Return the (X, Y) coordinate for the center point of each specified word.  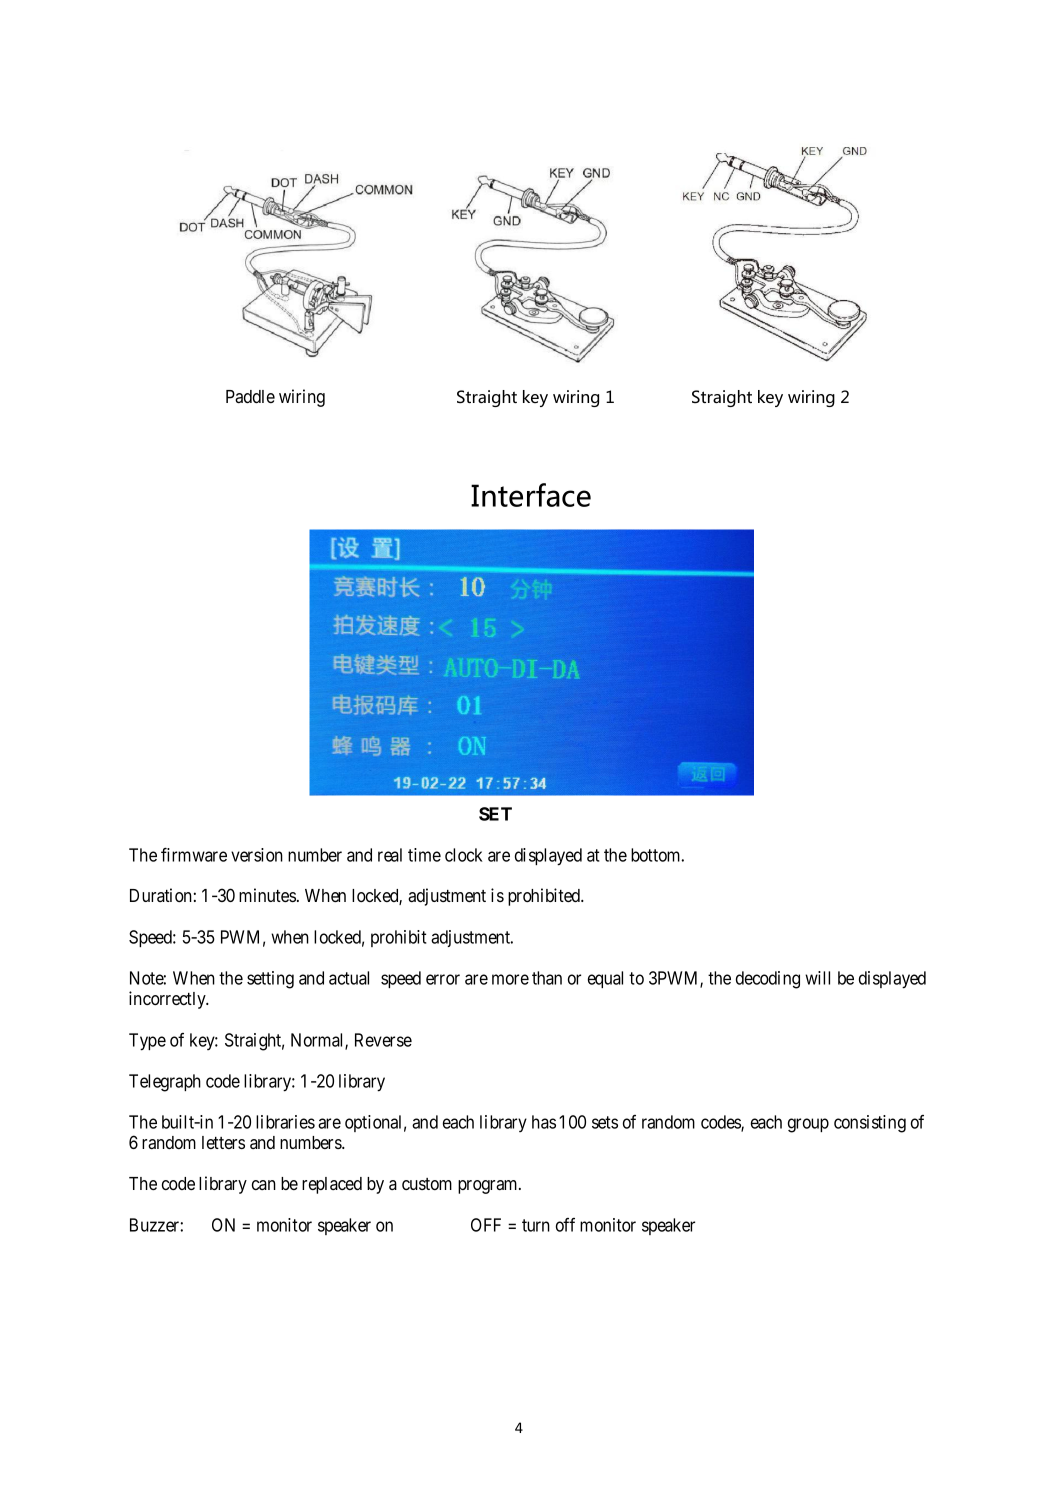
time (424, 855)
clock (464, 855)
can (264, 1185)
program (489, 1187)
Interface (531, 495)
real (390, 855)
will (817, 978)
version (257, 855)
